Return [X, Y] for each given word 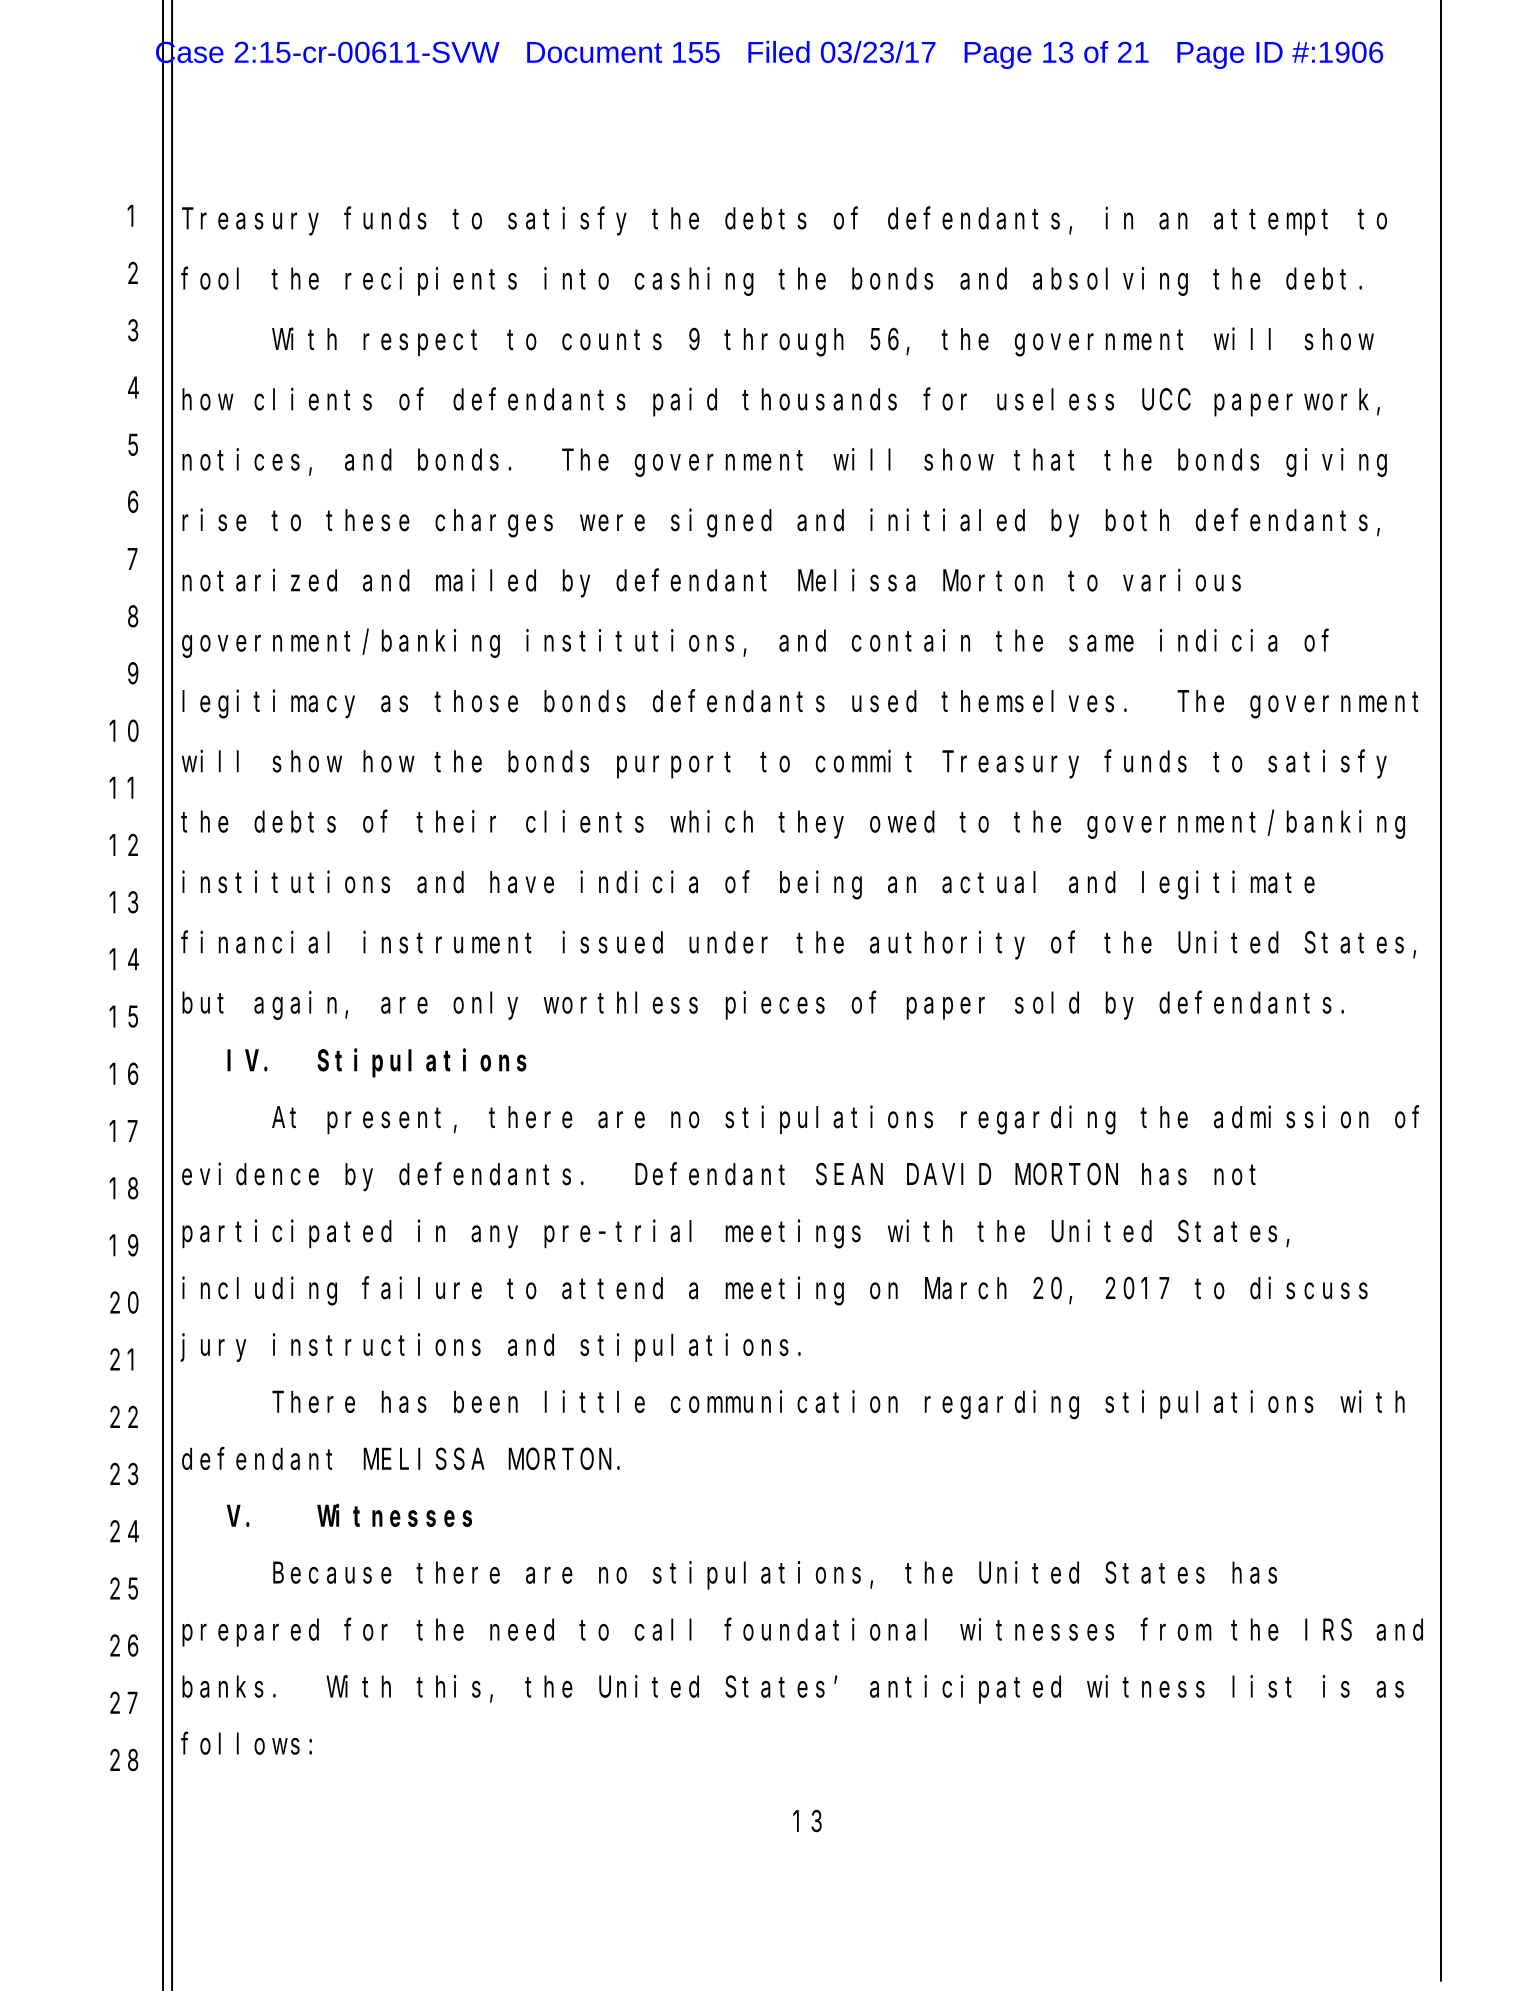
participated [287, 1234]
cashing [694, 281]
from [1176, 1630]
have [522, 882]
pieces [775, 1005]
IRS [1328, 1631]
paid [685, 402]
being [821, 885]
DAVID [949, 1175]
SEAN [849, 1175]
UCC [1166, 400]
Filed [779, 52]
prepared [250, 1633]
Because [332, 1574]
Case [190, 52]
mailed [486, 580]
